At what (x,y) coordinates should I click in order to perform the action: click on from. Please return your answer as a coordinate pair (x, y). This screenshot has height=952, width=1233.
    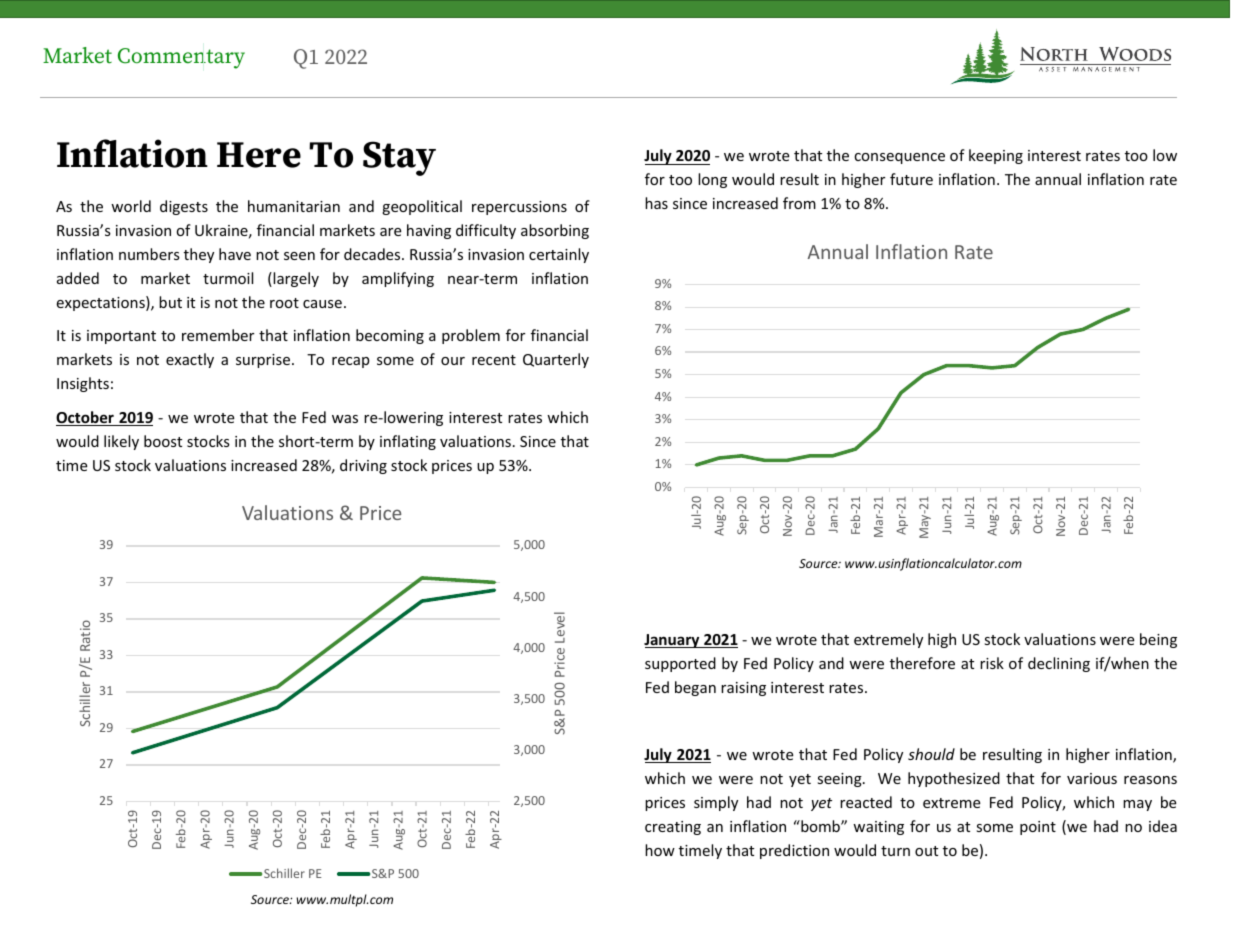
    Looking at the image, I should click on (799, 203).
